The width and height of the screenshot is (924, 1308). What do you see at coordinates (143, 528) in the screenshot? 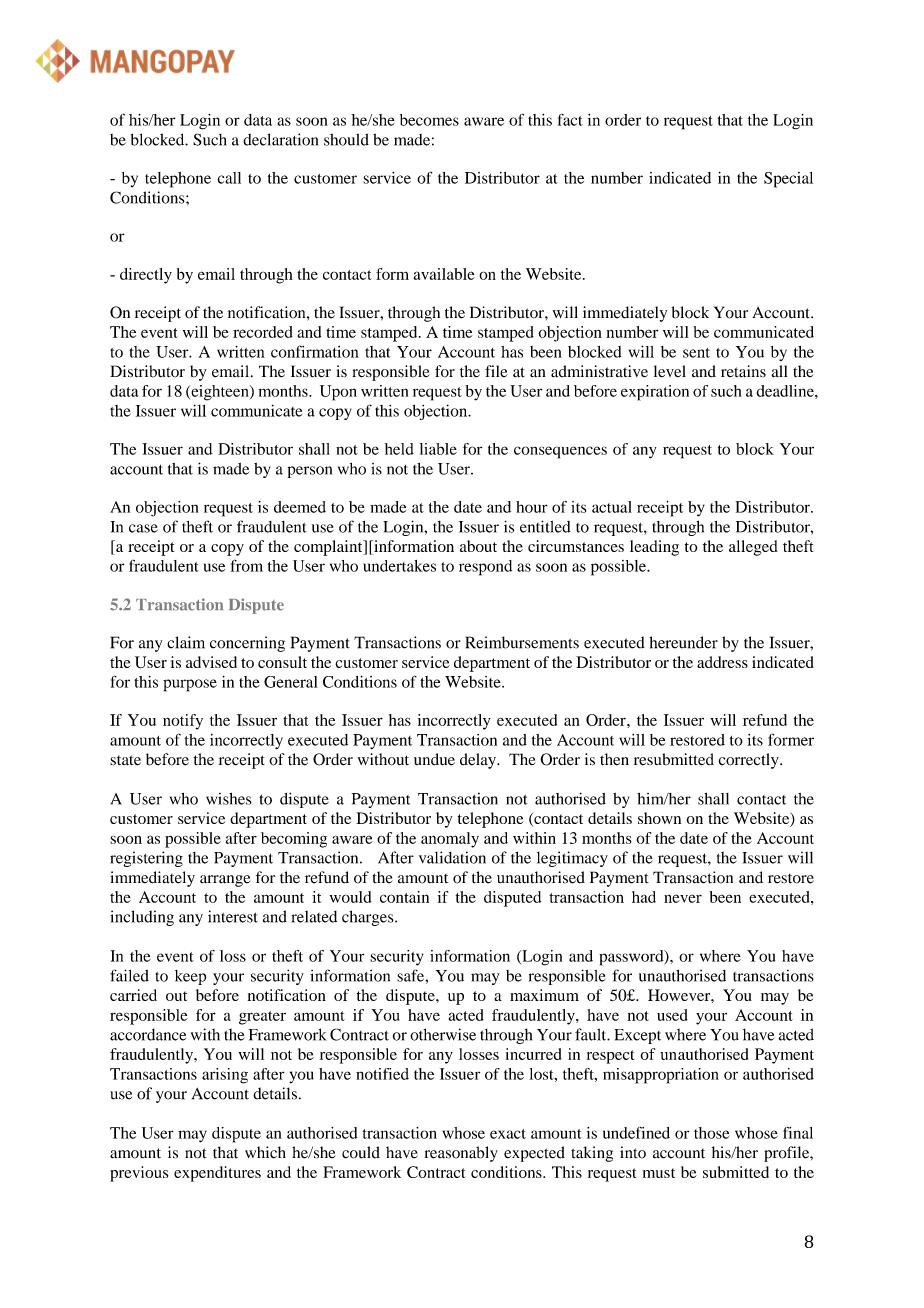
I see `case` at bounding box center [143, 528].
